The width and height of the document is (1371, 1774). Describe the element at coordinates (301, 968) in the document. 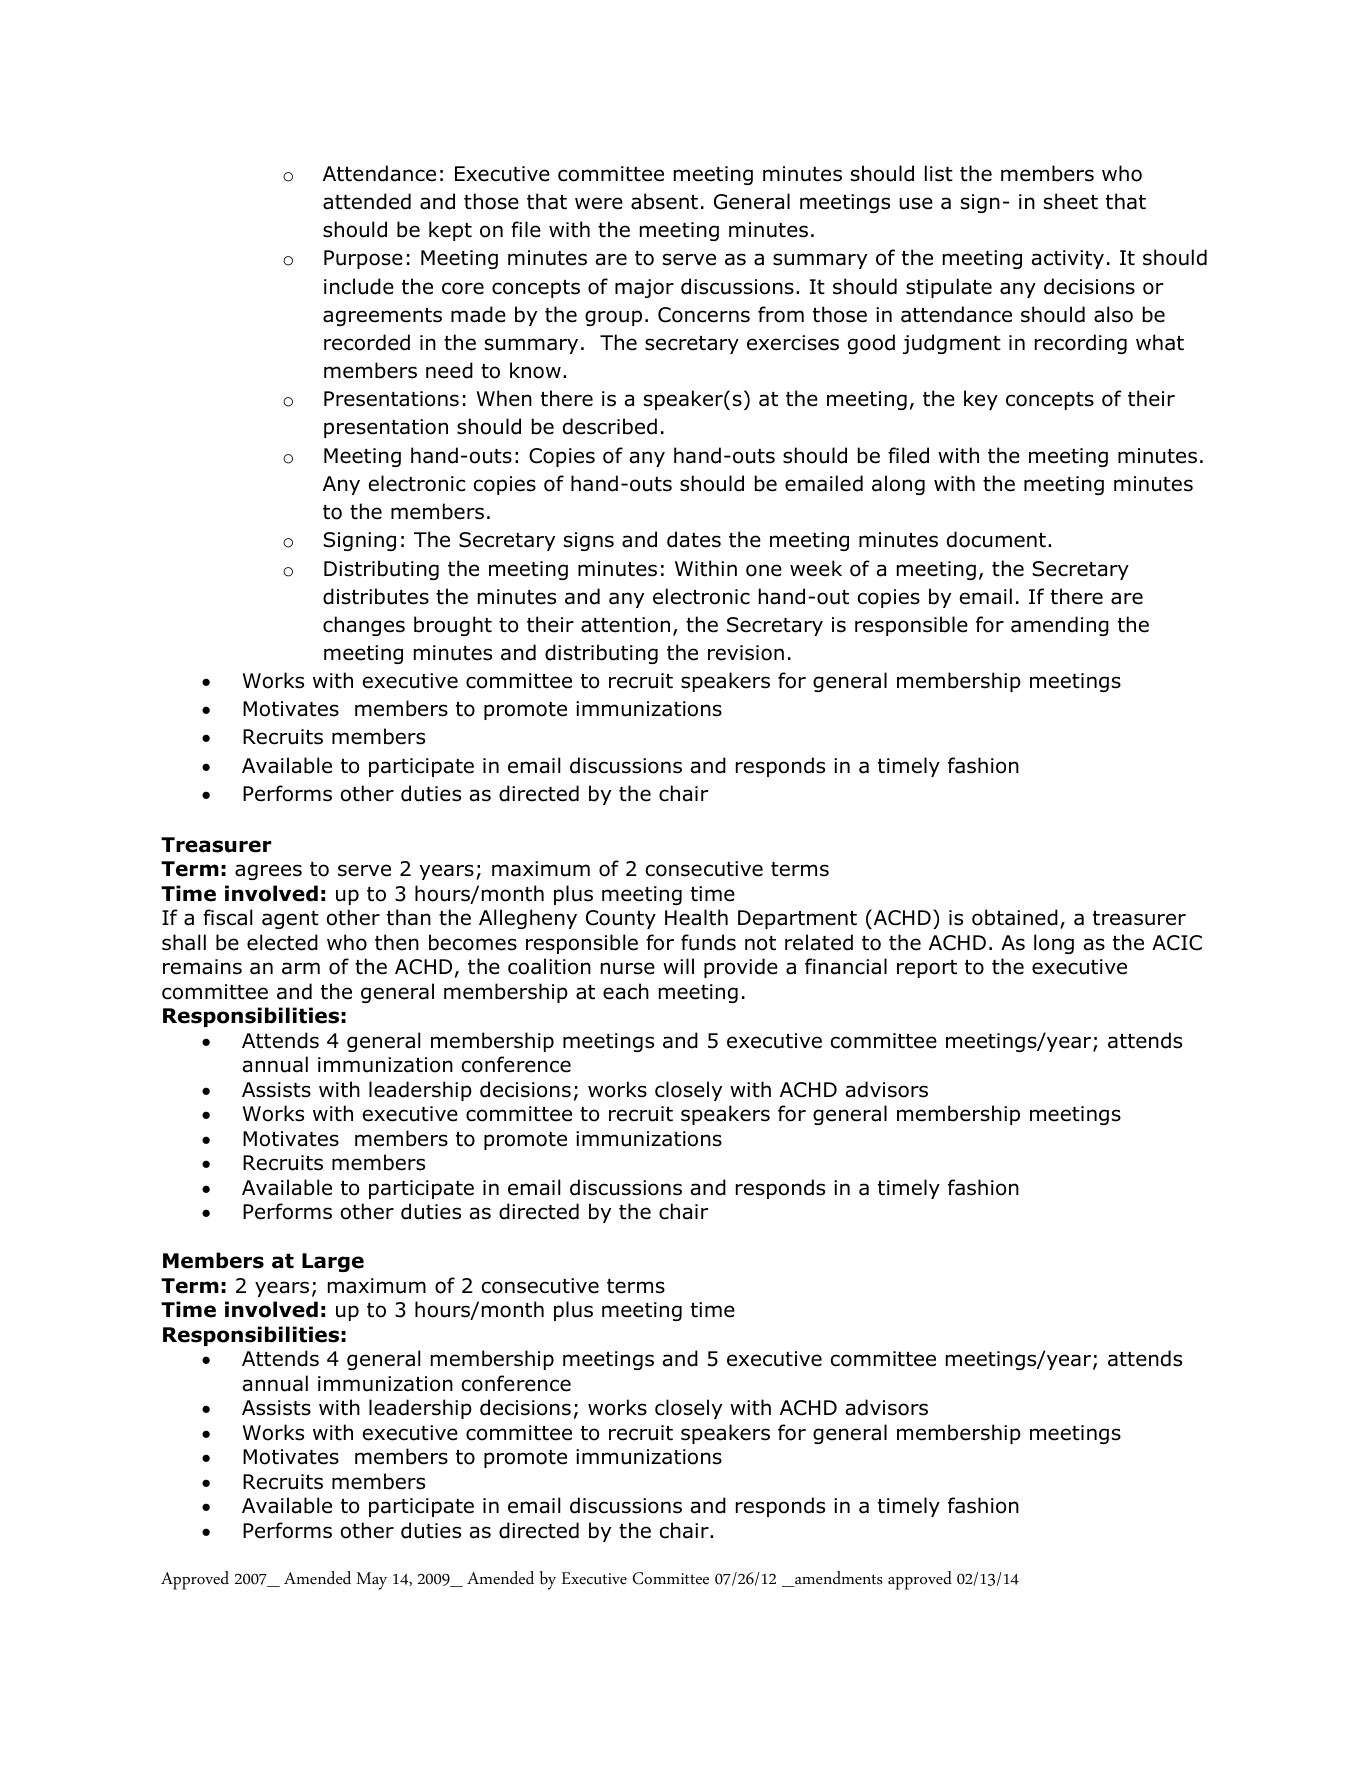

I see `arm` at that location.
